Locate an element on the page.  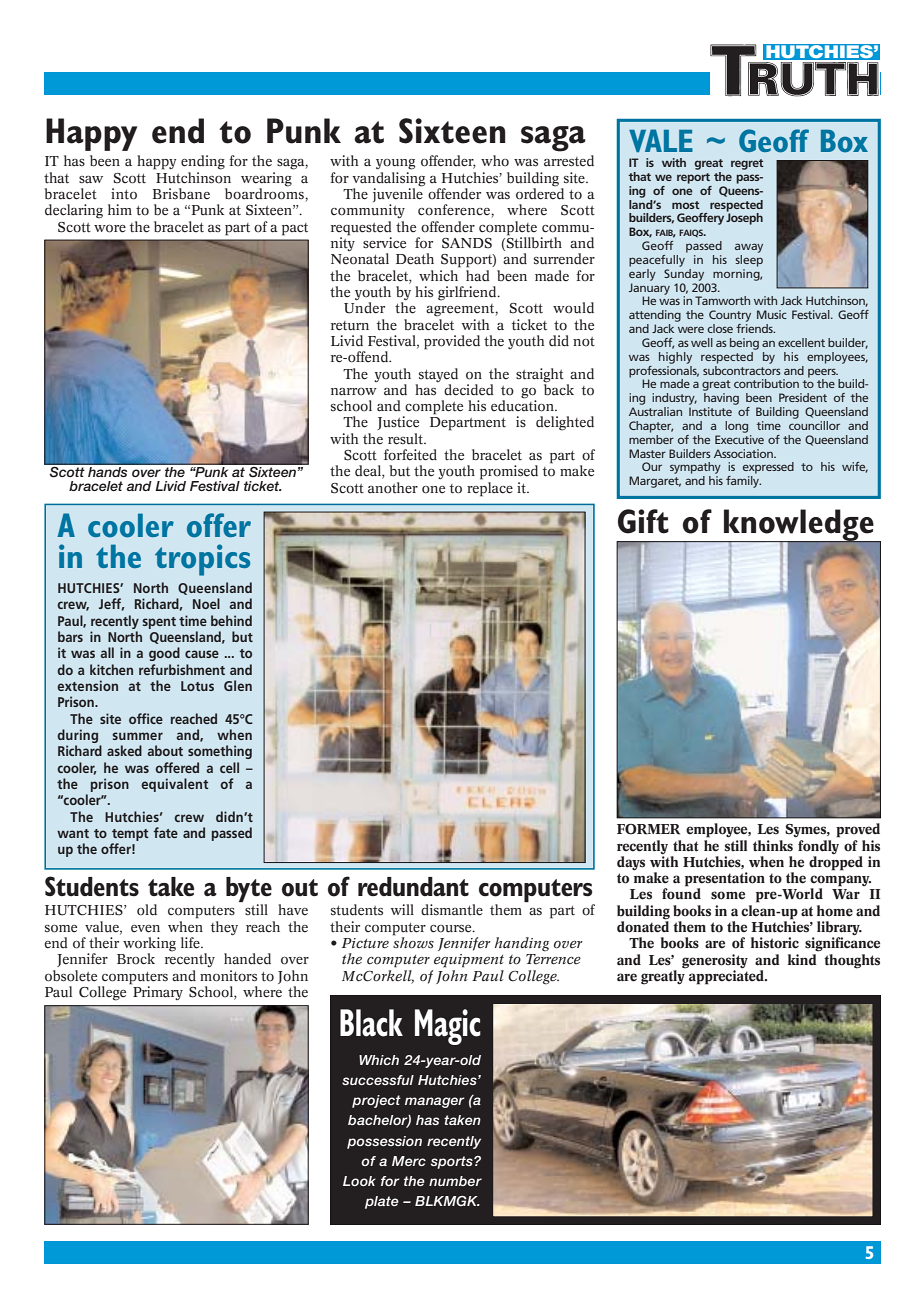
proved is located at coordinates (858, 830).
